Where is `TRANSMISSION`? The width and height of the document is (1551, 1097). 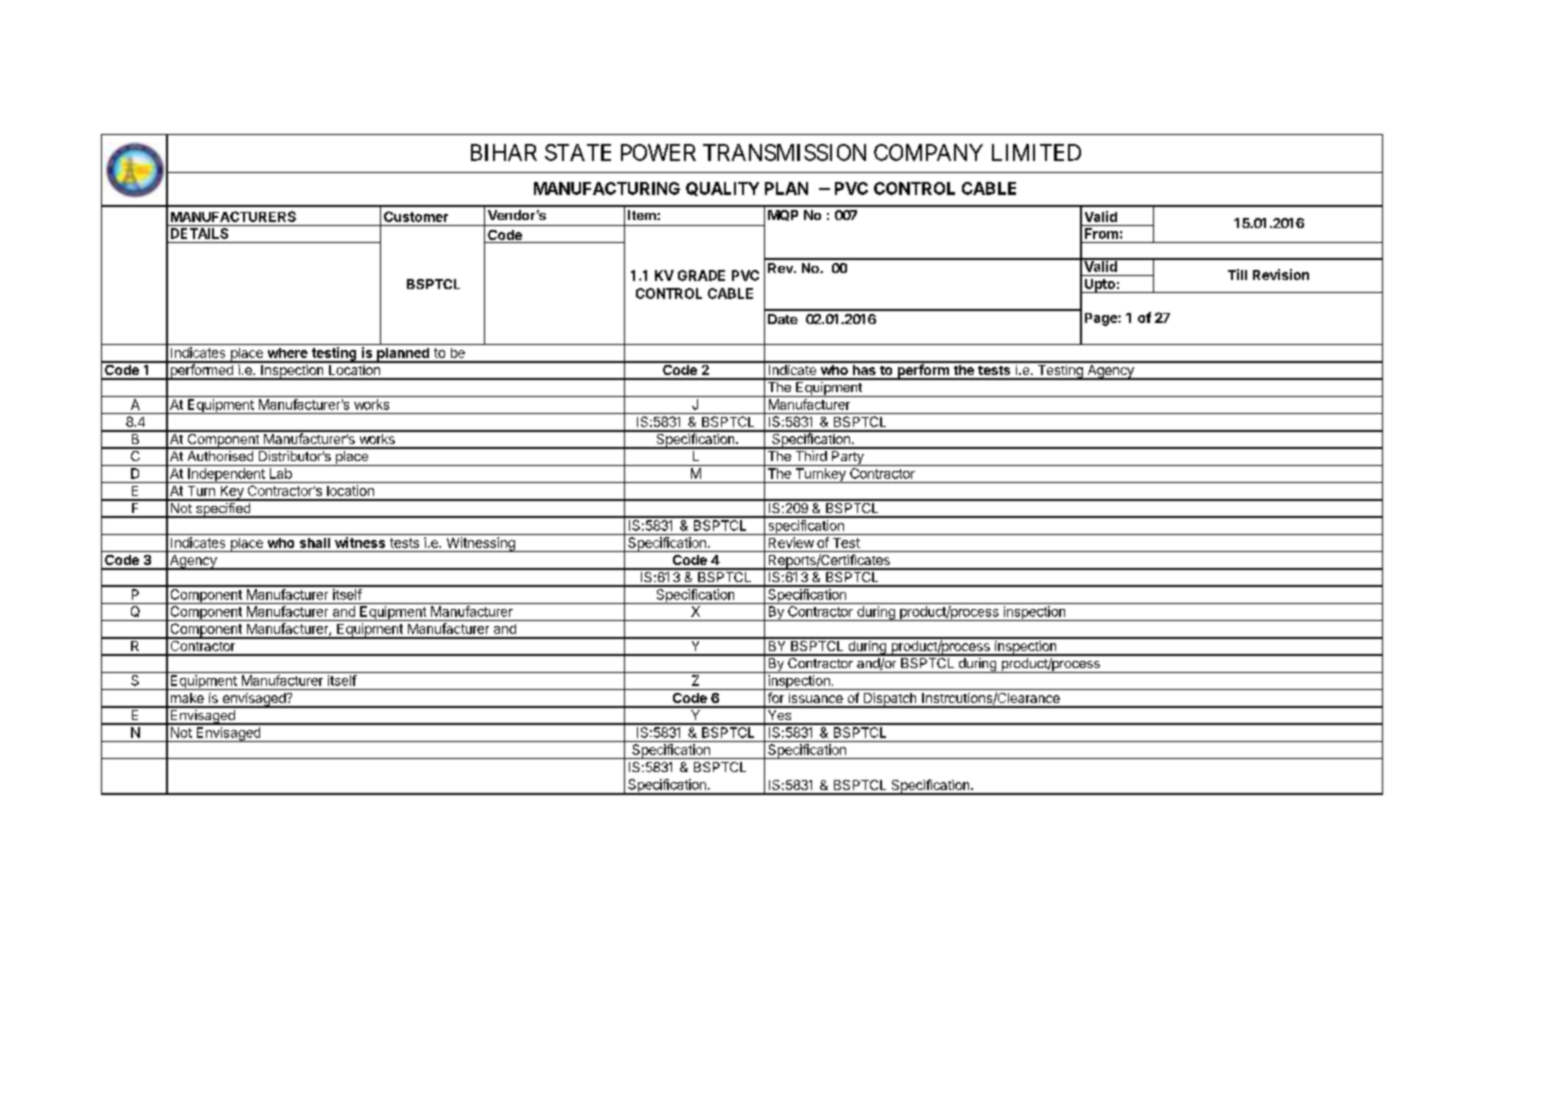 TRANSMISSION is located at coordinates (784, 152).
